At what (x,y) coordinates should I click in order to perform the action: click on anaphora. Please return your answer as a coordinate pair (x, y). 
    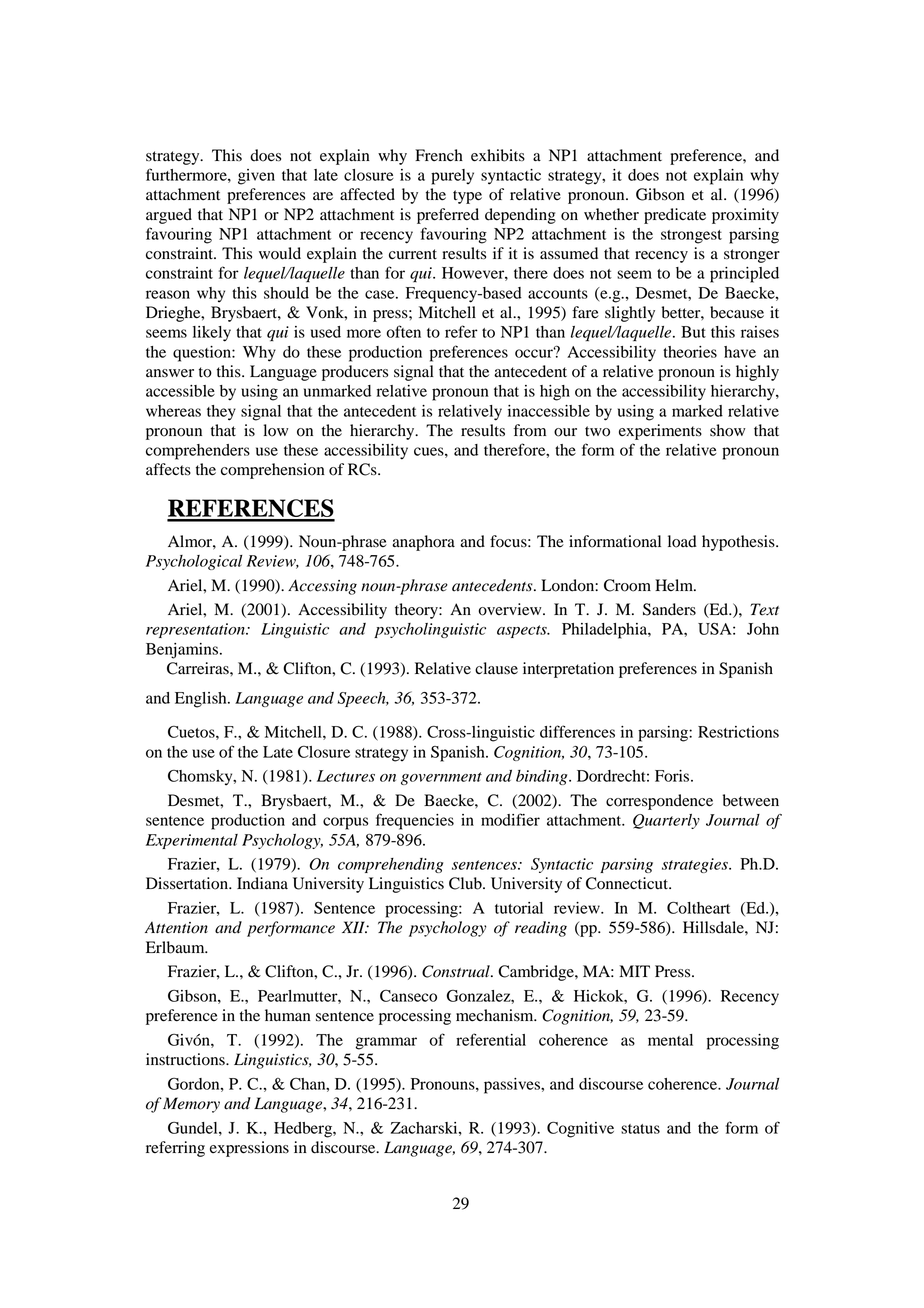
    Looking at the image, I should click on (423, 543).
